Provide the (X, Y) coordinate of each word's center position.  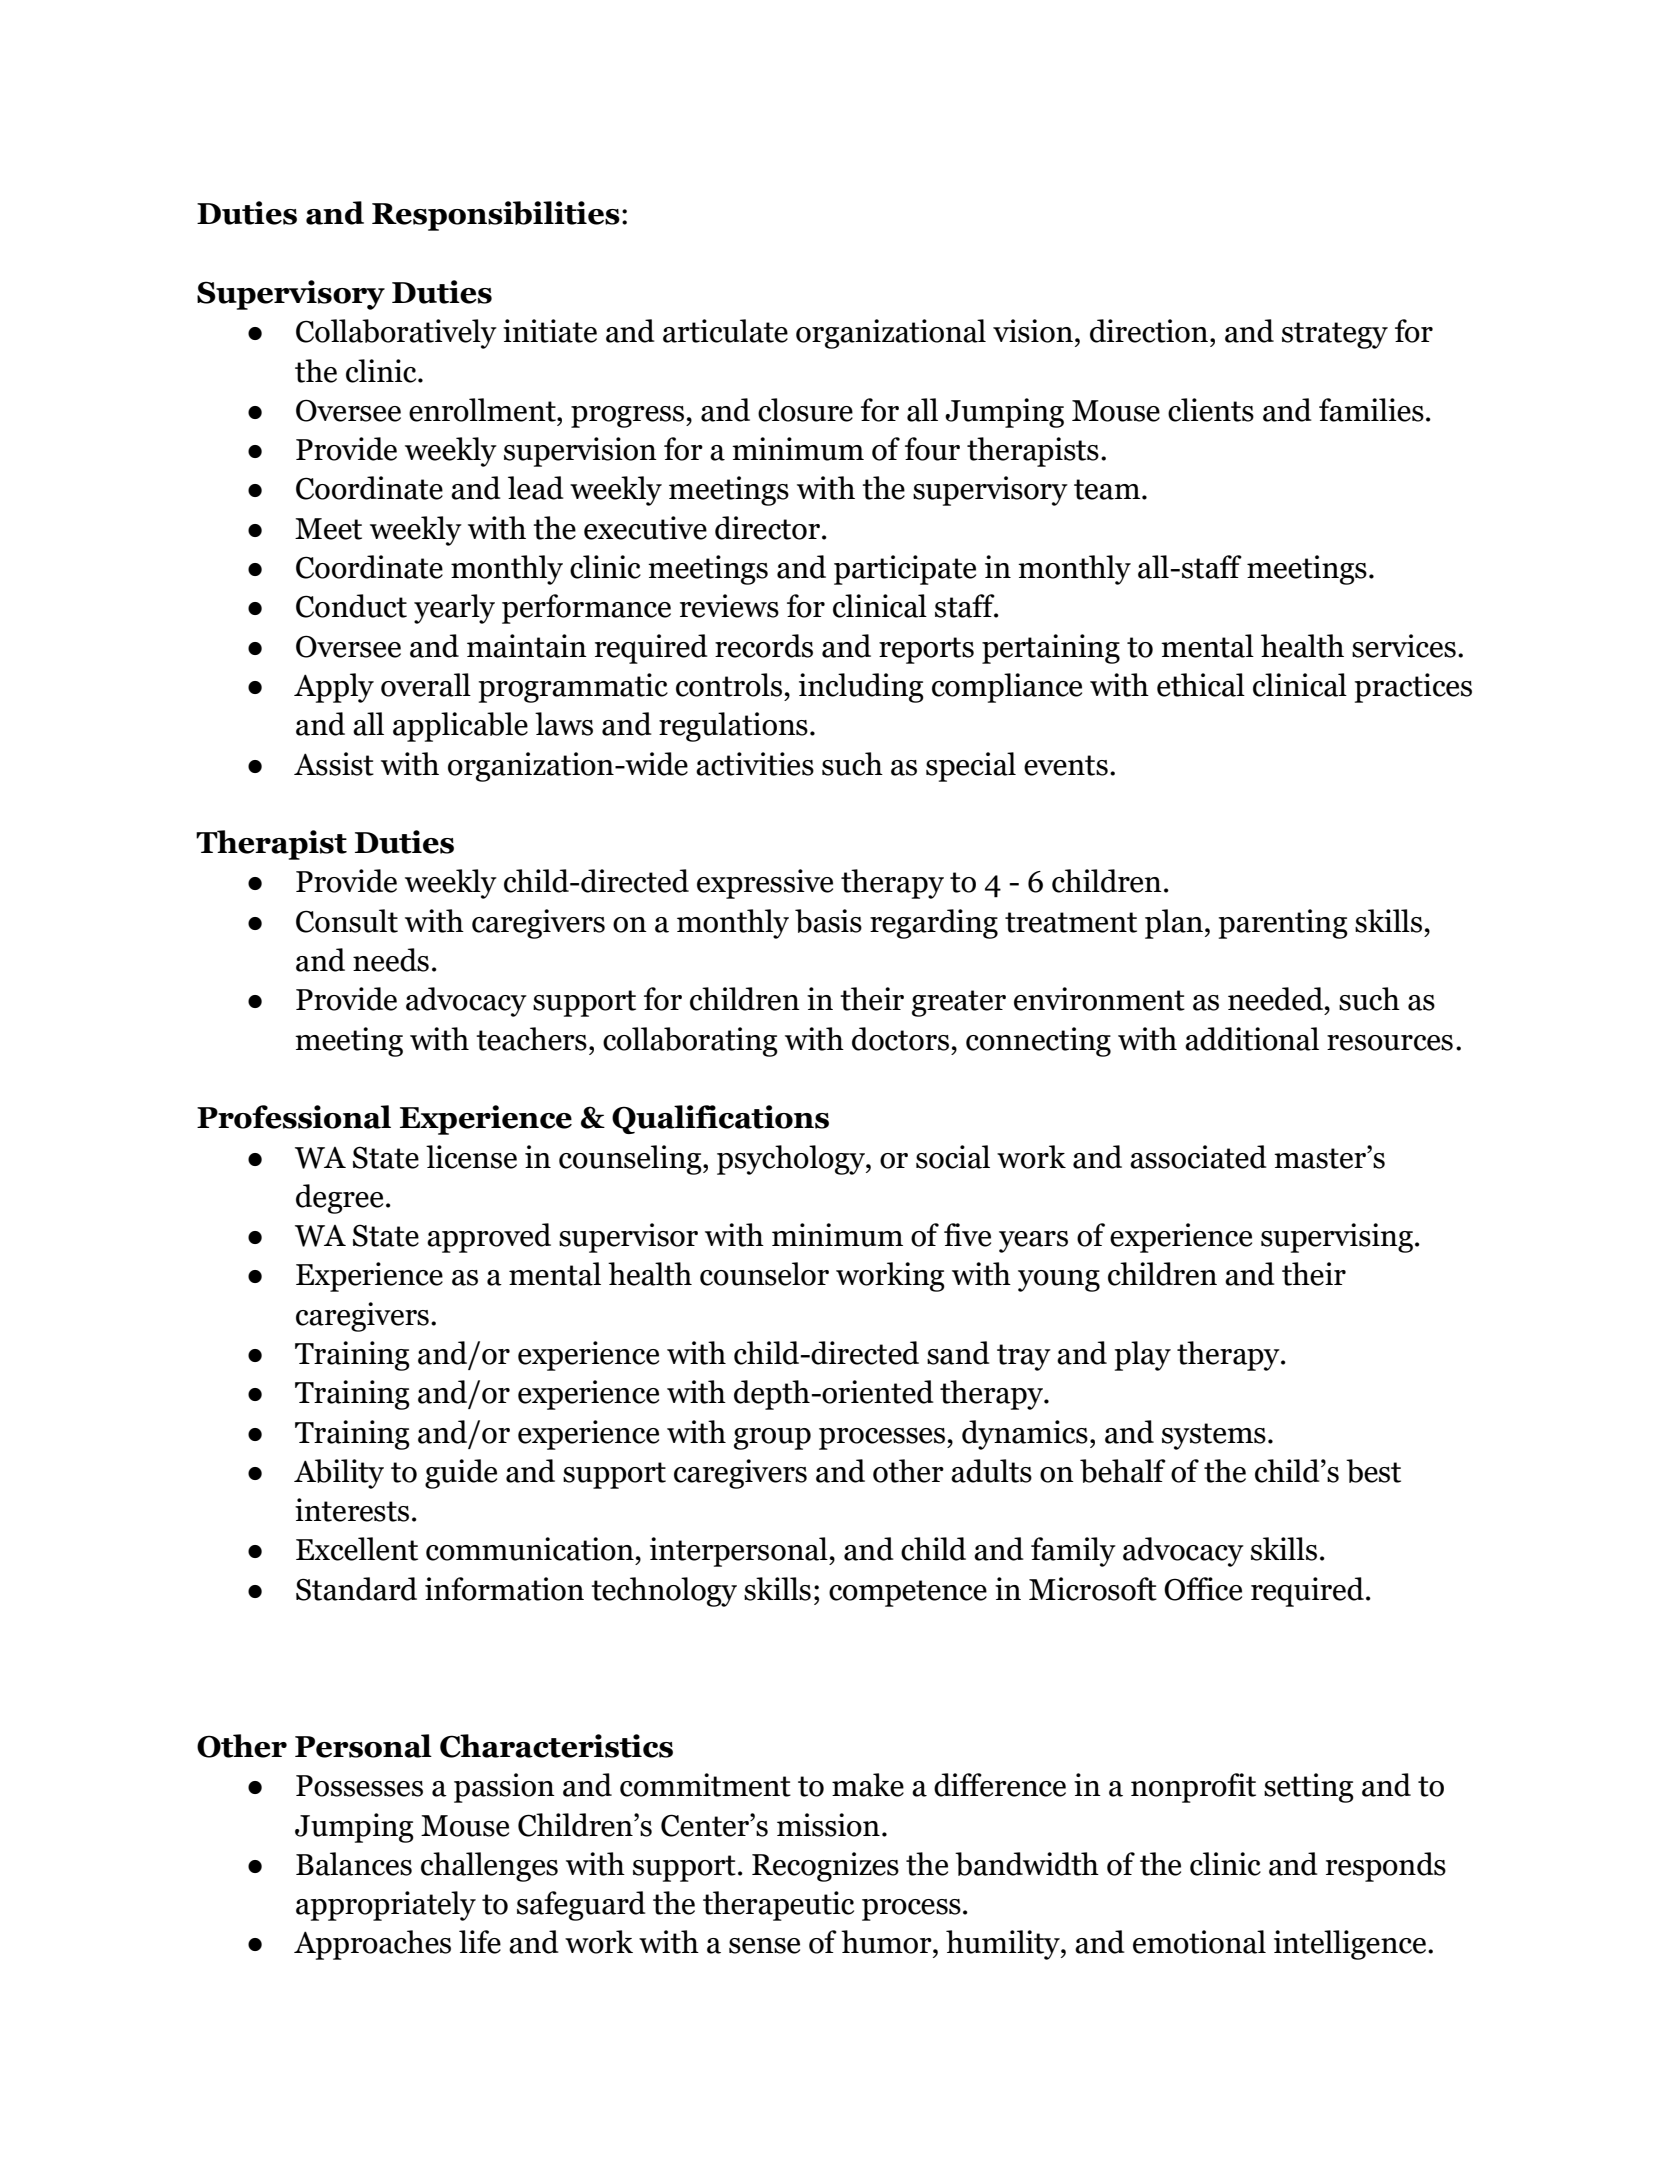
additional (1252, 1039)
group (772, 1439)
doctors (900, 1039)
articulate (725, 331)
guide (461, 1474)
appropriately (386, 1906)
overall (426, 685)
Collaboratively (396, 334)
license (471, 1157)
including (861, 688)
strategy (1335, 335)
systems (1214, 1436)
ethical (1201, 685)
